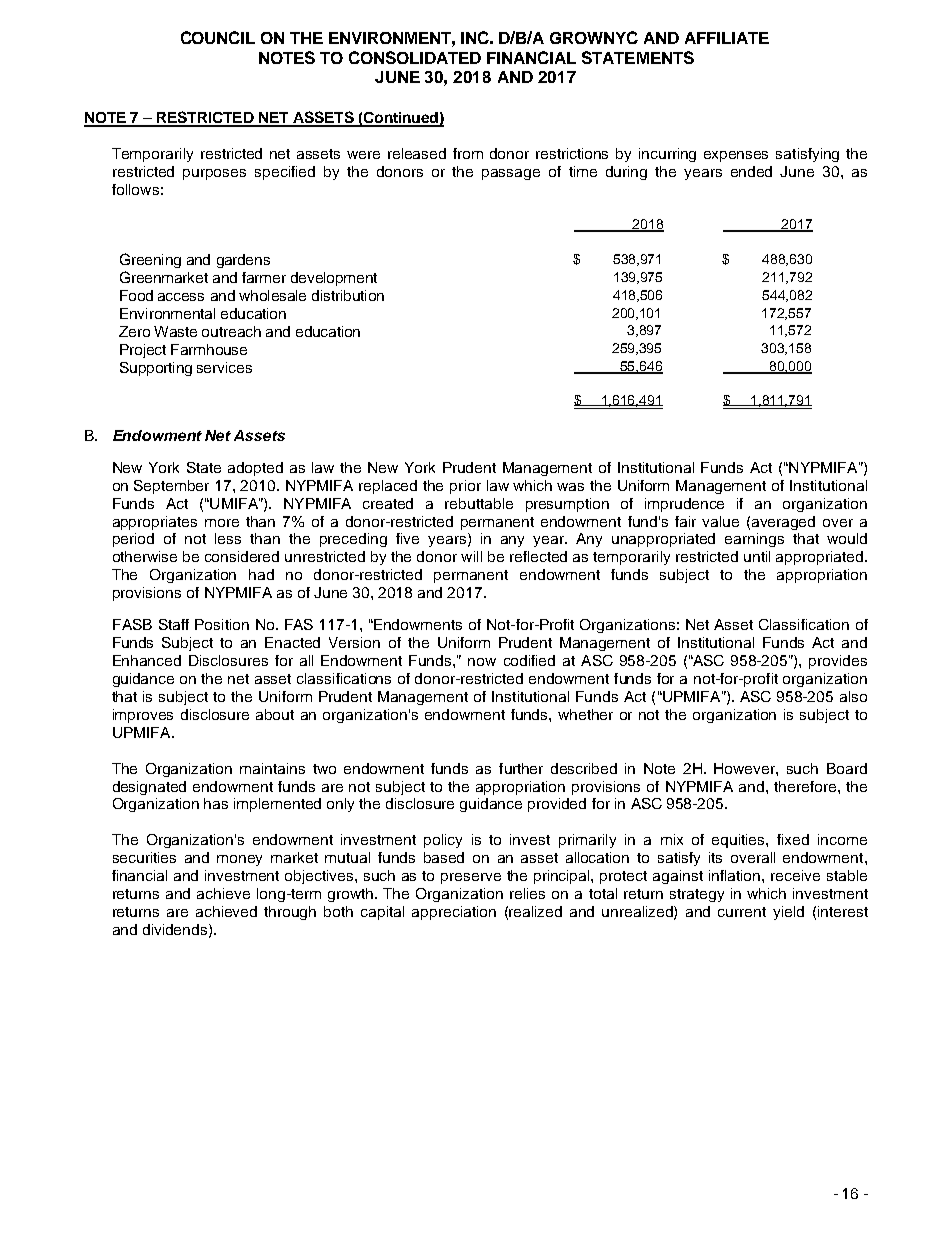 This screenshot has width=952, height=1233. Describe the element at coordinates (788, 913) in the screenshot. I see `yield` at that location.
